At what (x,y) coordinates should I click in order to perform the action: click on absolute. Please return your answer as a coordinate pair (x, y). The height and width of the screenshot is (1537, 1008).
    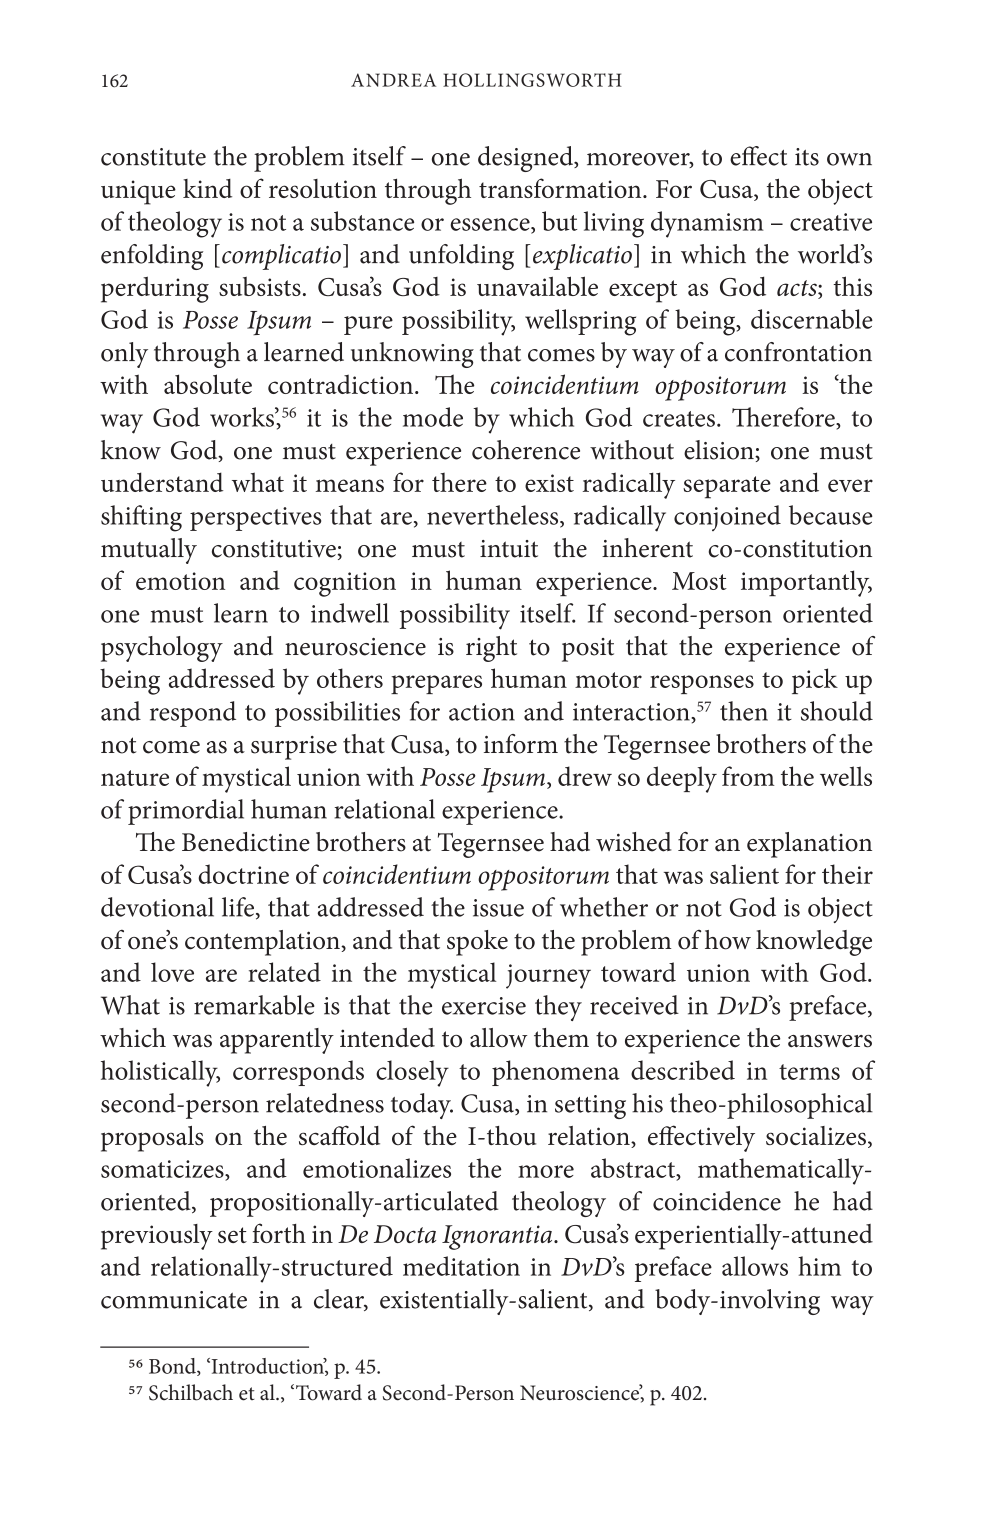
    Looking at the image, I should click on (208, 384).
